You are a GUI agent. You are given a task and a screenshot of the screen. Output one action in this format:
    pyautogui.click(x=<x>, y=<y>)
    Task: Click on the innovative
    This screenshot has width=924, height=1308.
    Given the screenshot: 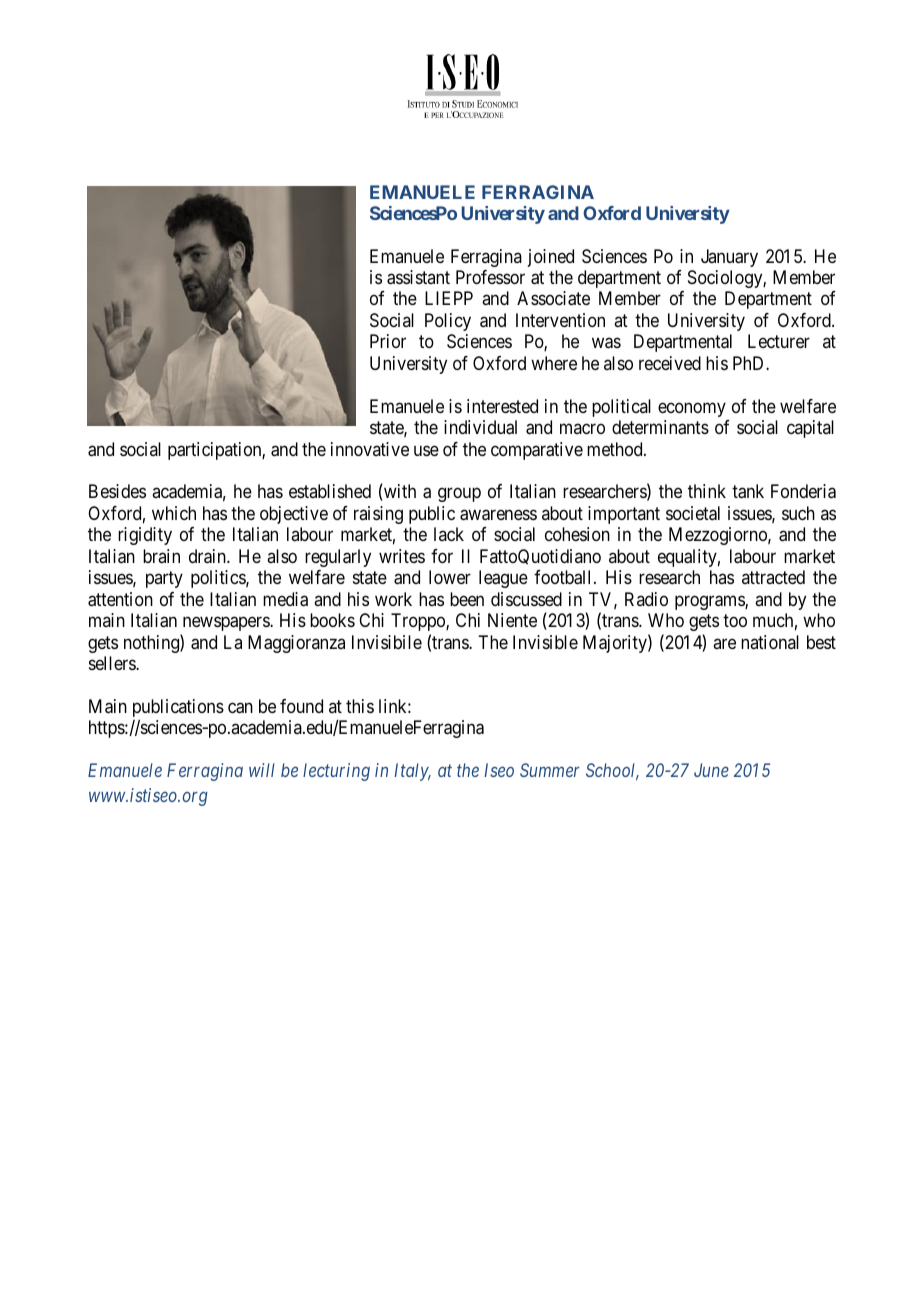 What is the action you would take?
    pyautogui.click(x=370, y=449)
